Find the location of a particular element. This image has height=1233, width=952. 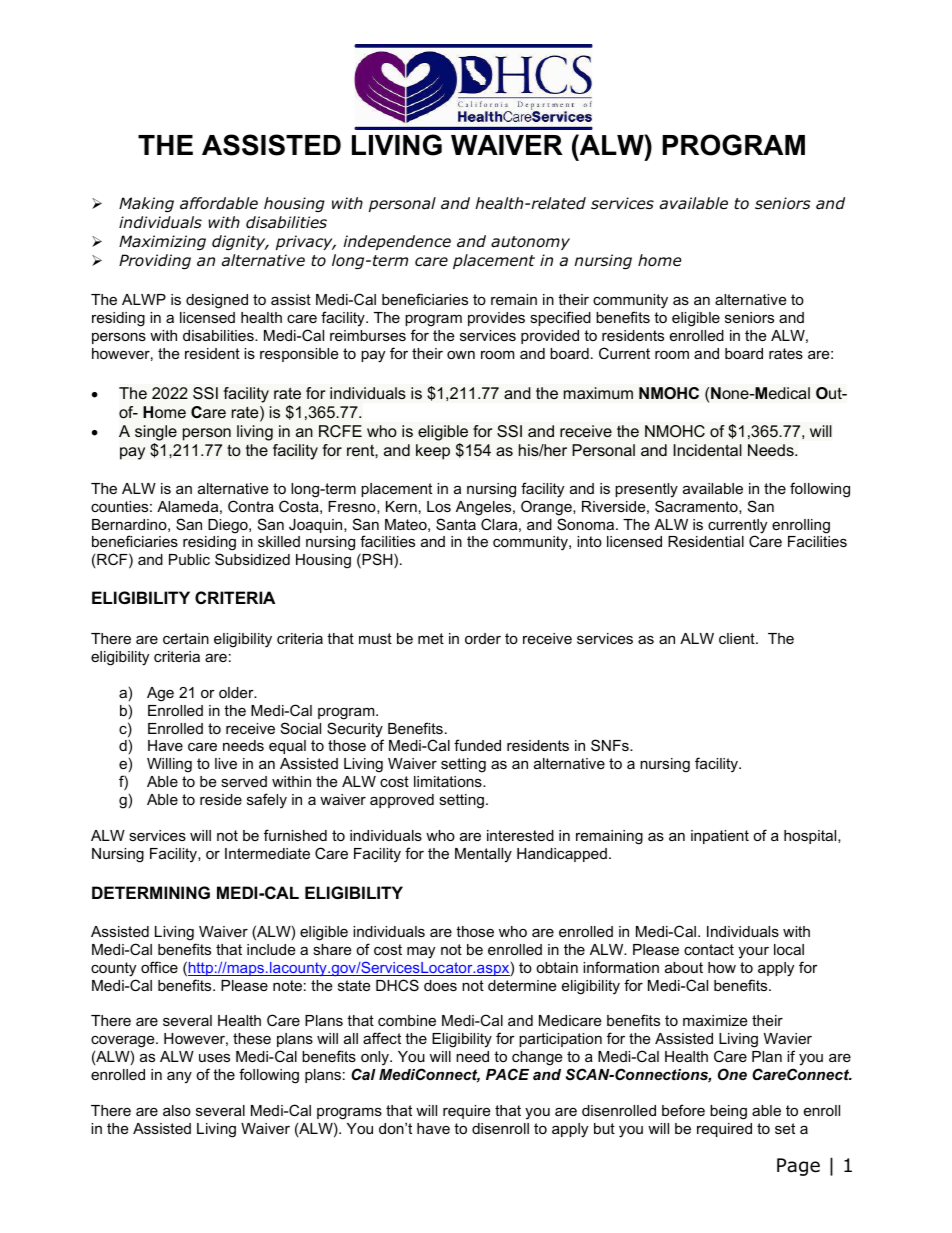

single is located at coordinates (156, 434).
